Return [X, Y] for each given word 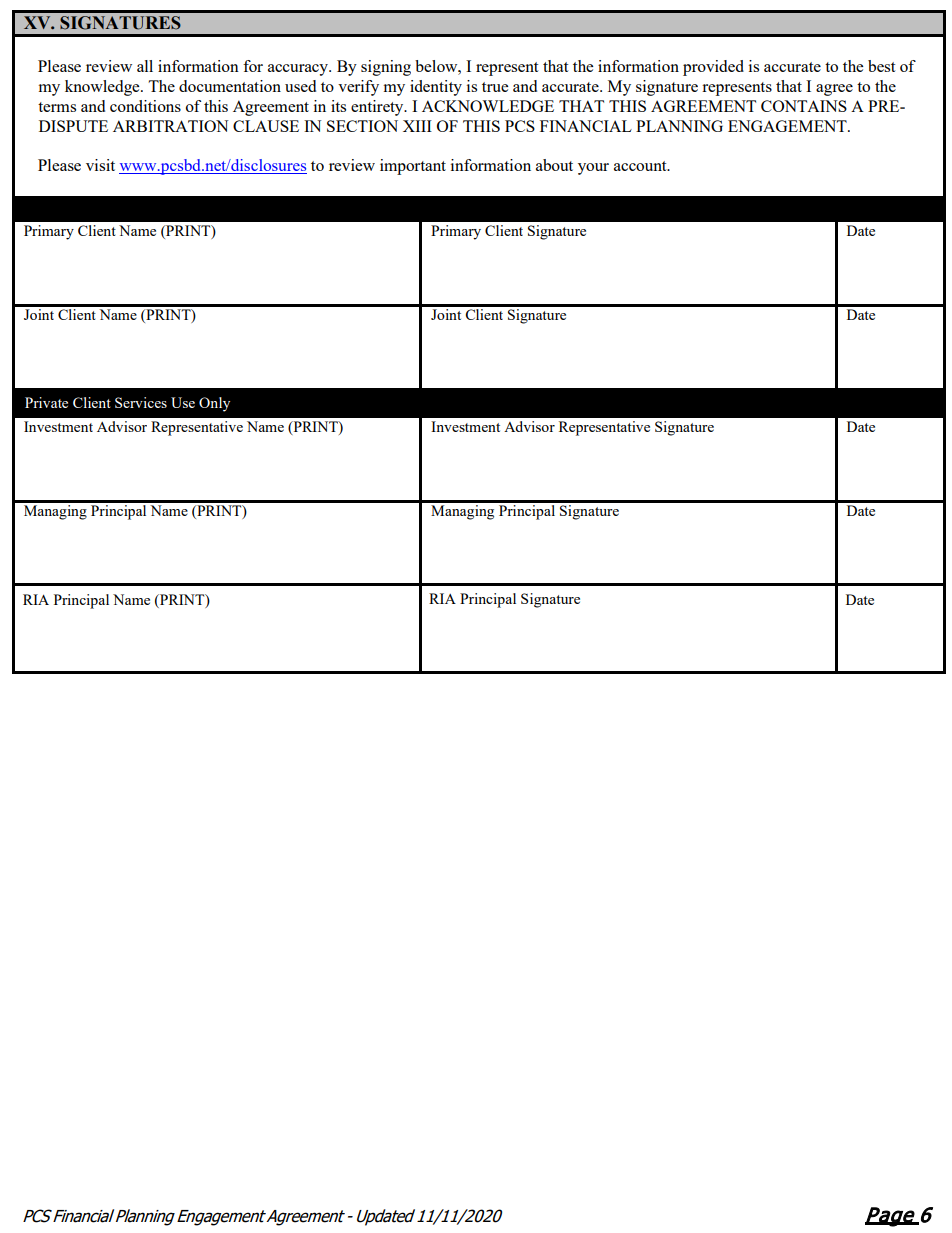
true [495, 87]
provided [713, 68]
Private [46, 402]
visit [100, 165]
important [413, 167]
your [593, 169]
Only [214, 404]
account [641, 166]
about [554, 165]
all [145, 66]
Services [141, 402]
